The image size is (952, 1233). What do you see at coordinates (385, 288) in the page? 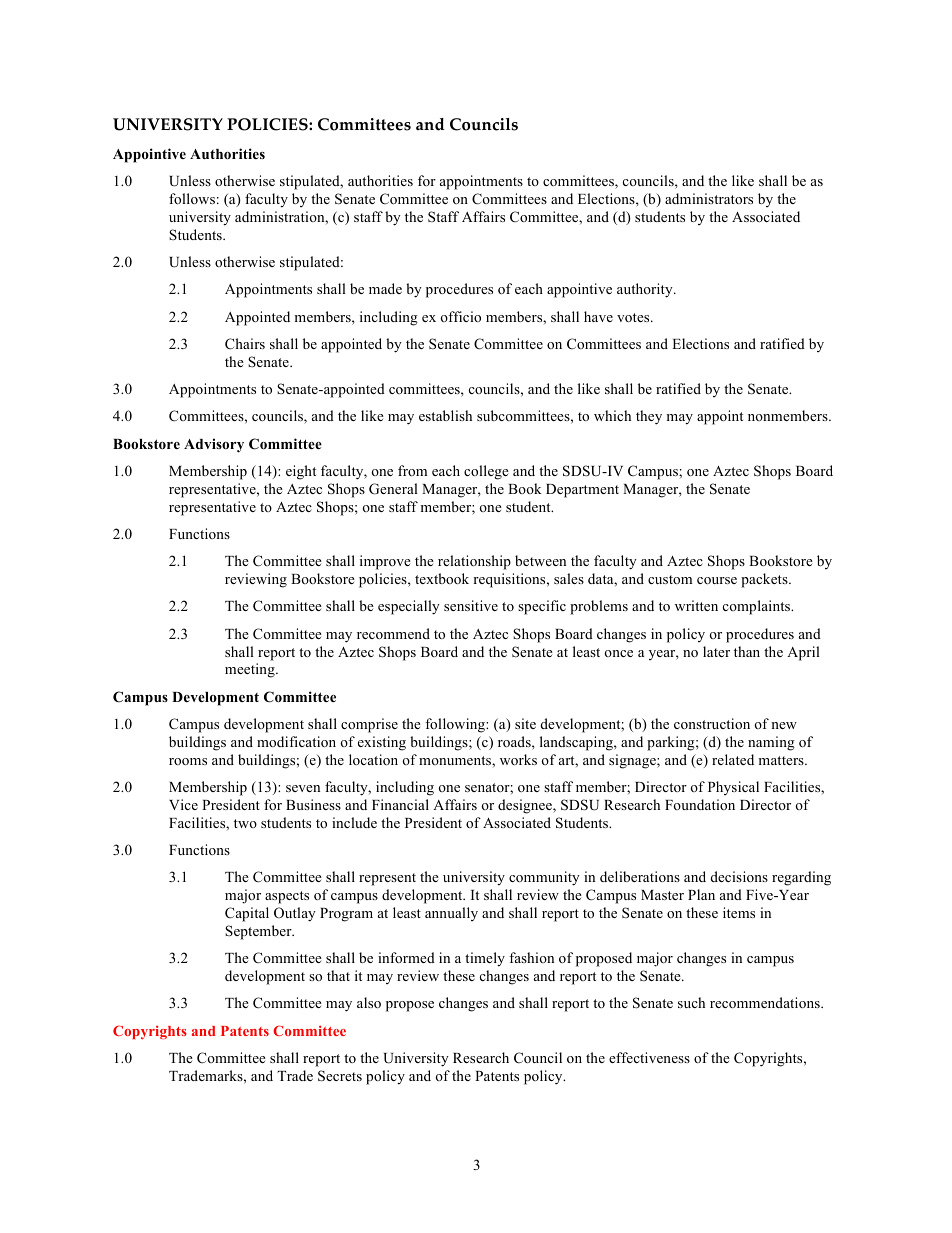
I see `made` at bounding box center [385, 288].
